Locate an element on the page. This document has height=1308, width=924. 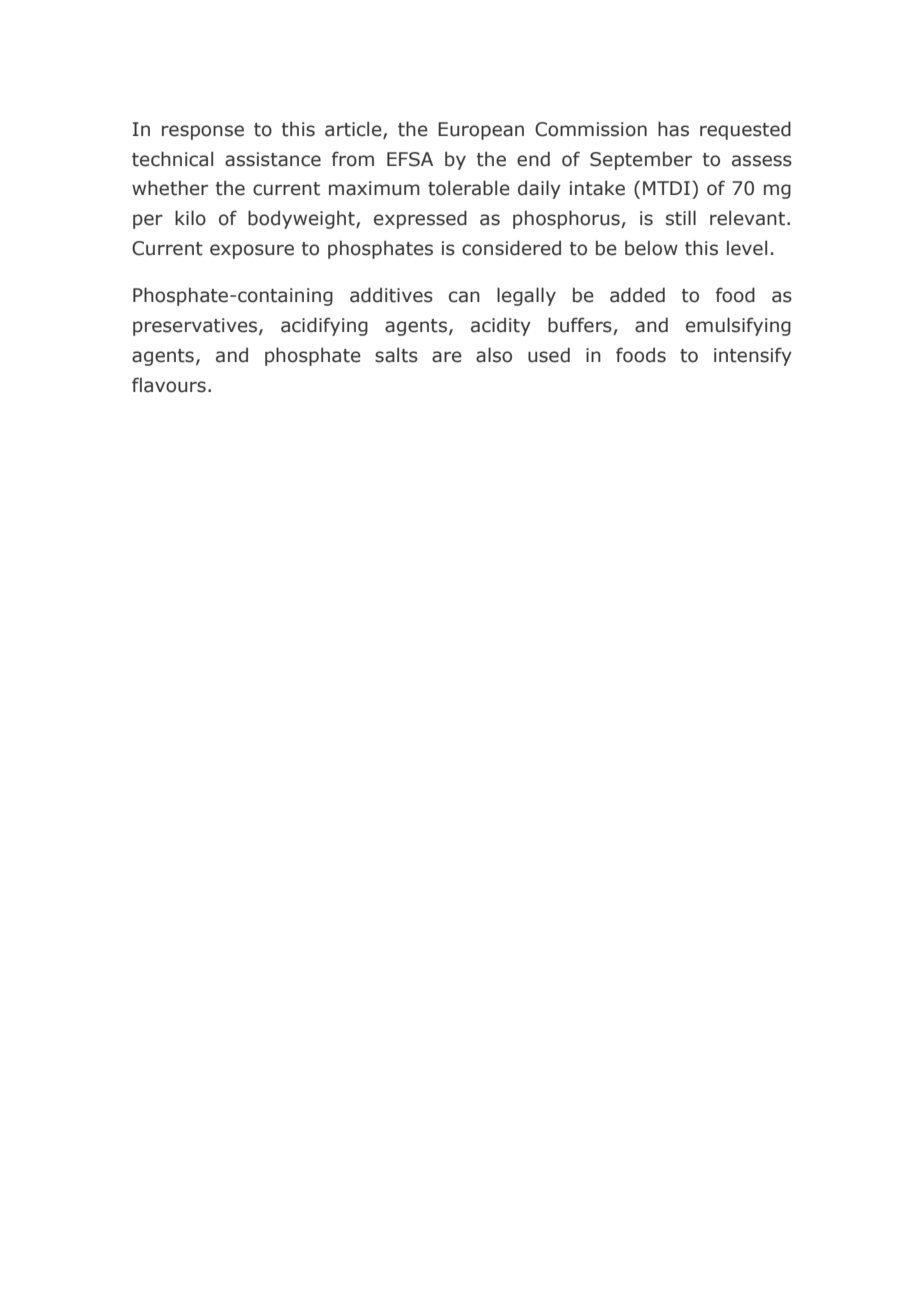
intensify is located at coordinates (753, 356).
